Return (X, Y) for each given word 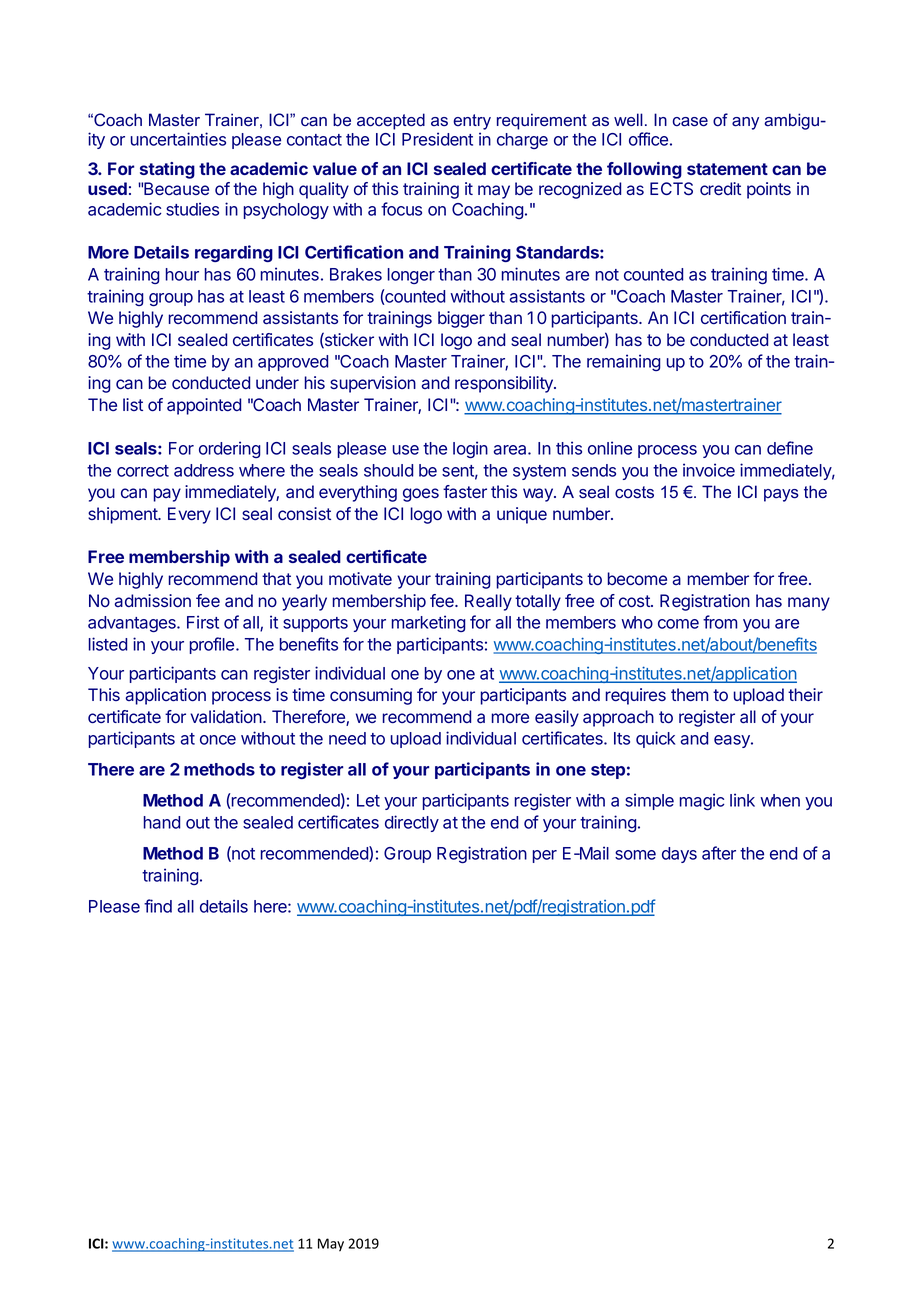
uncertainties (178, 139)
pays (781, 495)
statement (727, 169)
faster (465, 492)
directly (412, 823)
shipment (123, 515)
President (437, 139)
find (158, 906)
